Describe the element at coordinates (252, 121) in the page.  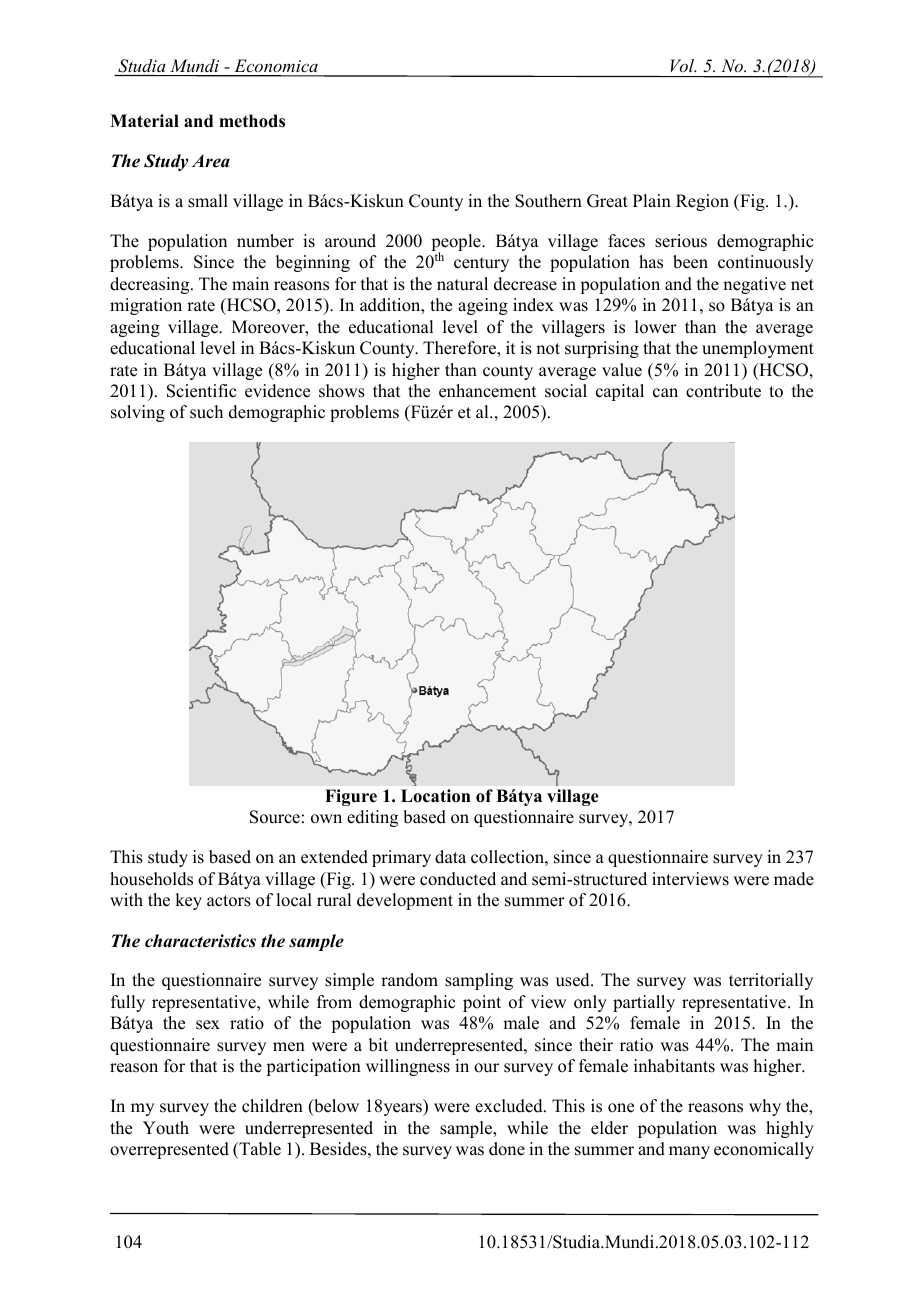
I see `methods` at that location.
